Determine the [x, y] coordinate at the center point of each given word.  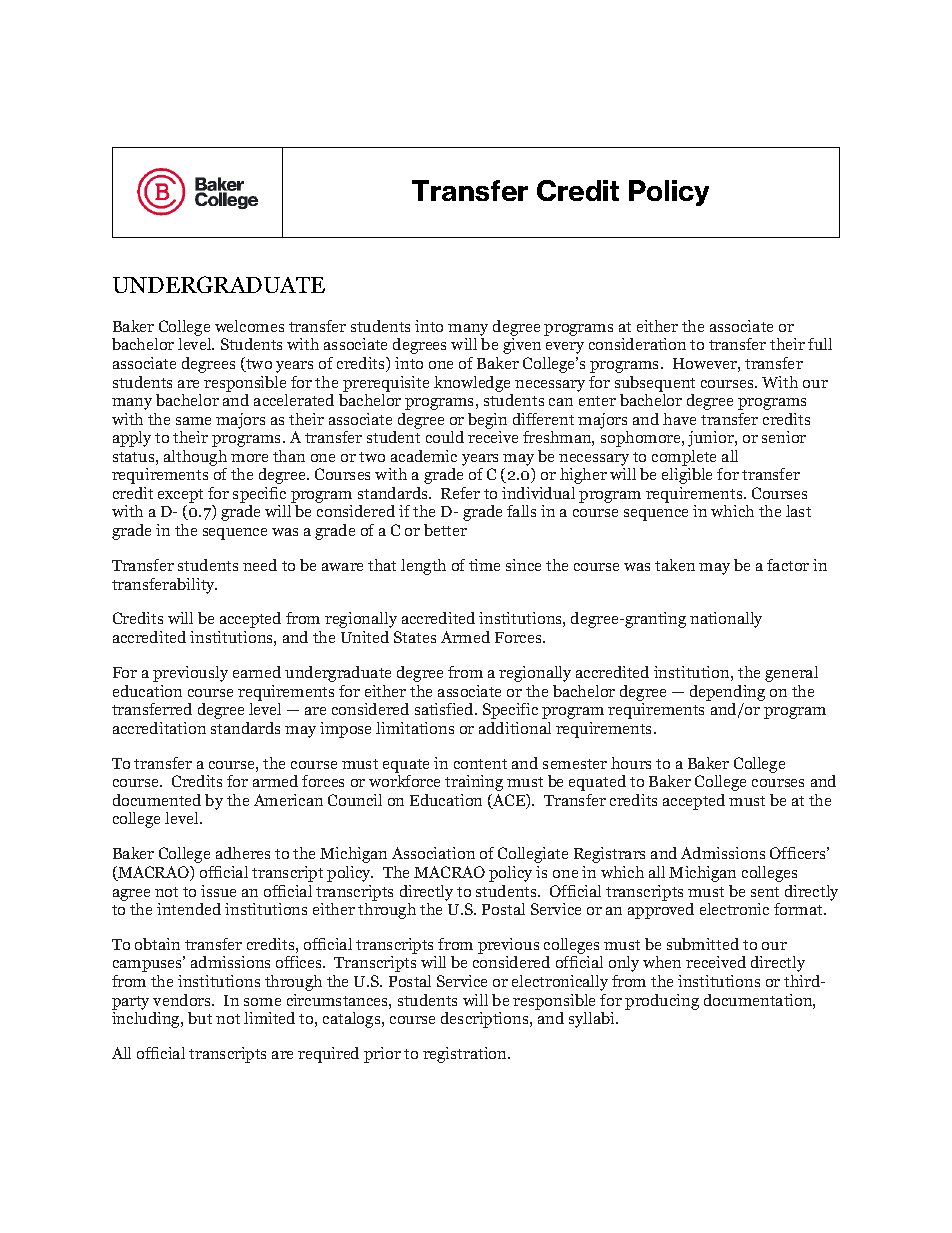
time [484, 565]
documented [157, 800]
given [522, 346]
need [260, 565]
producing [662, 1002]
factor [788, 565]
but [200, 1018]
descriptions [486, 1020]
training [474, 783]
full [820, 344]
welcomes [249, 326]
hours [631, 763]
